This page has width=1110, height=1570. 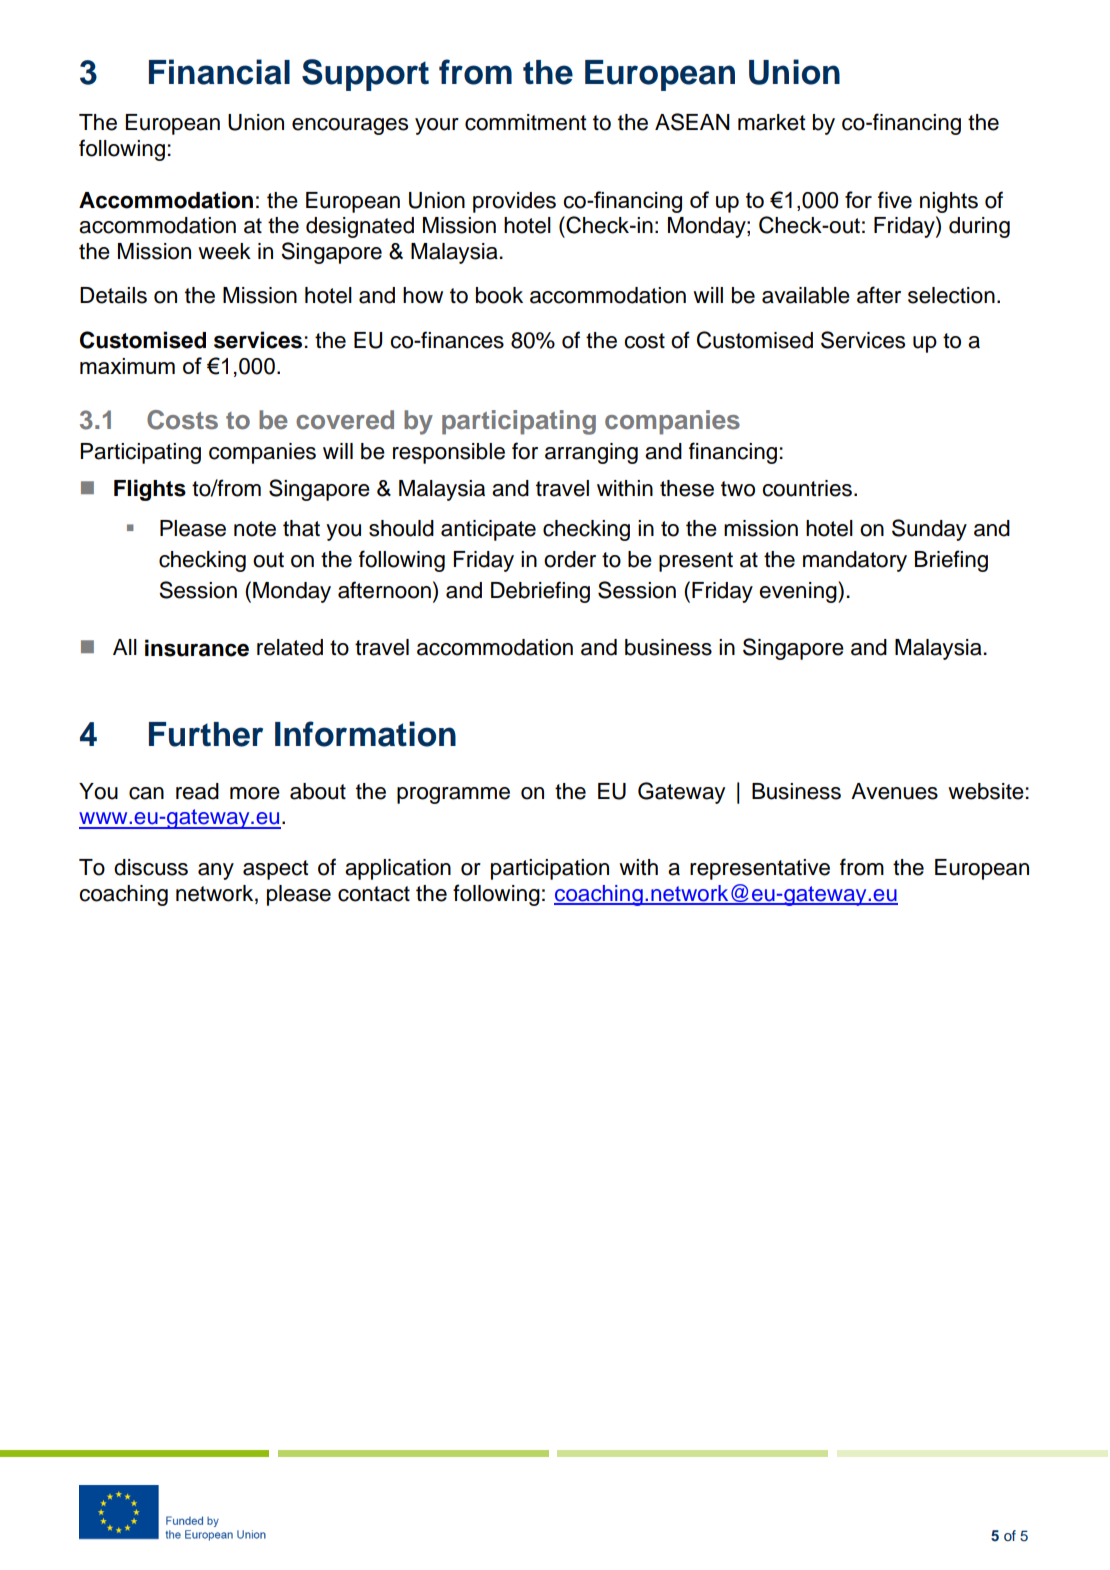 I want to click on commitment, so click(x=526, y=122).
